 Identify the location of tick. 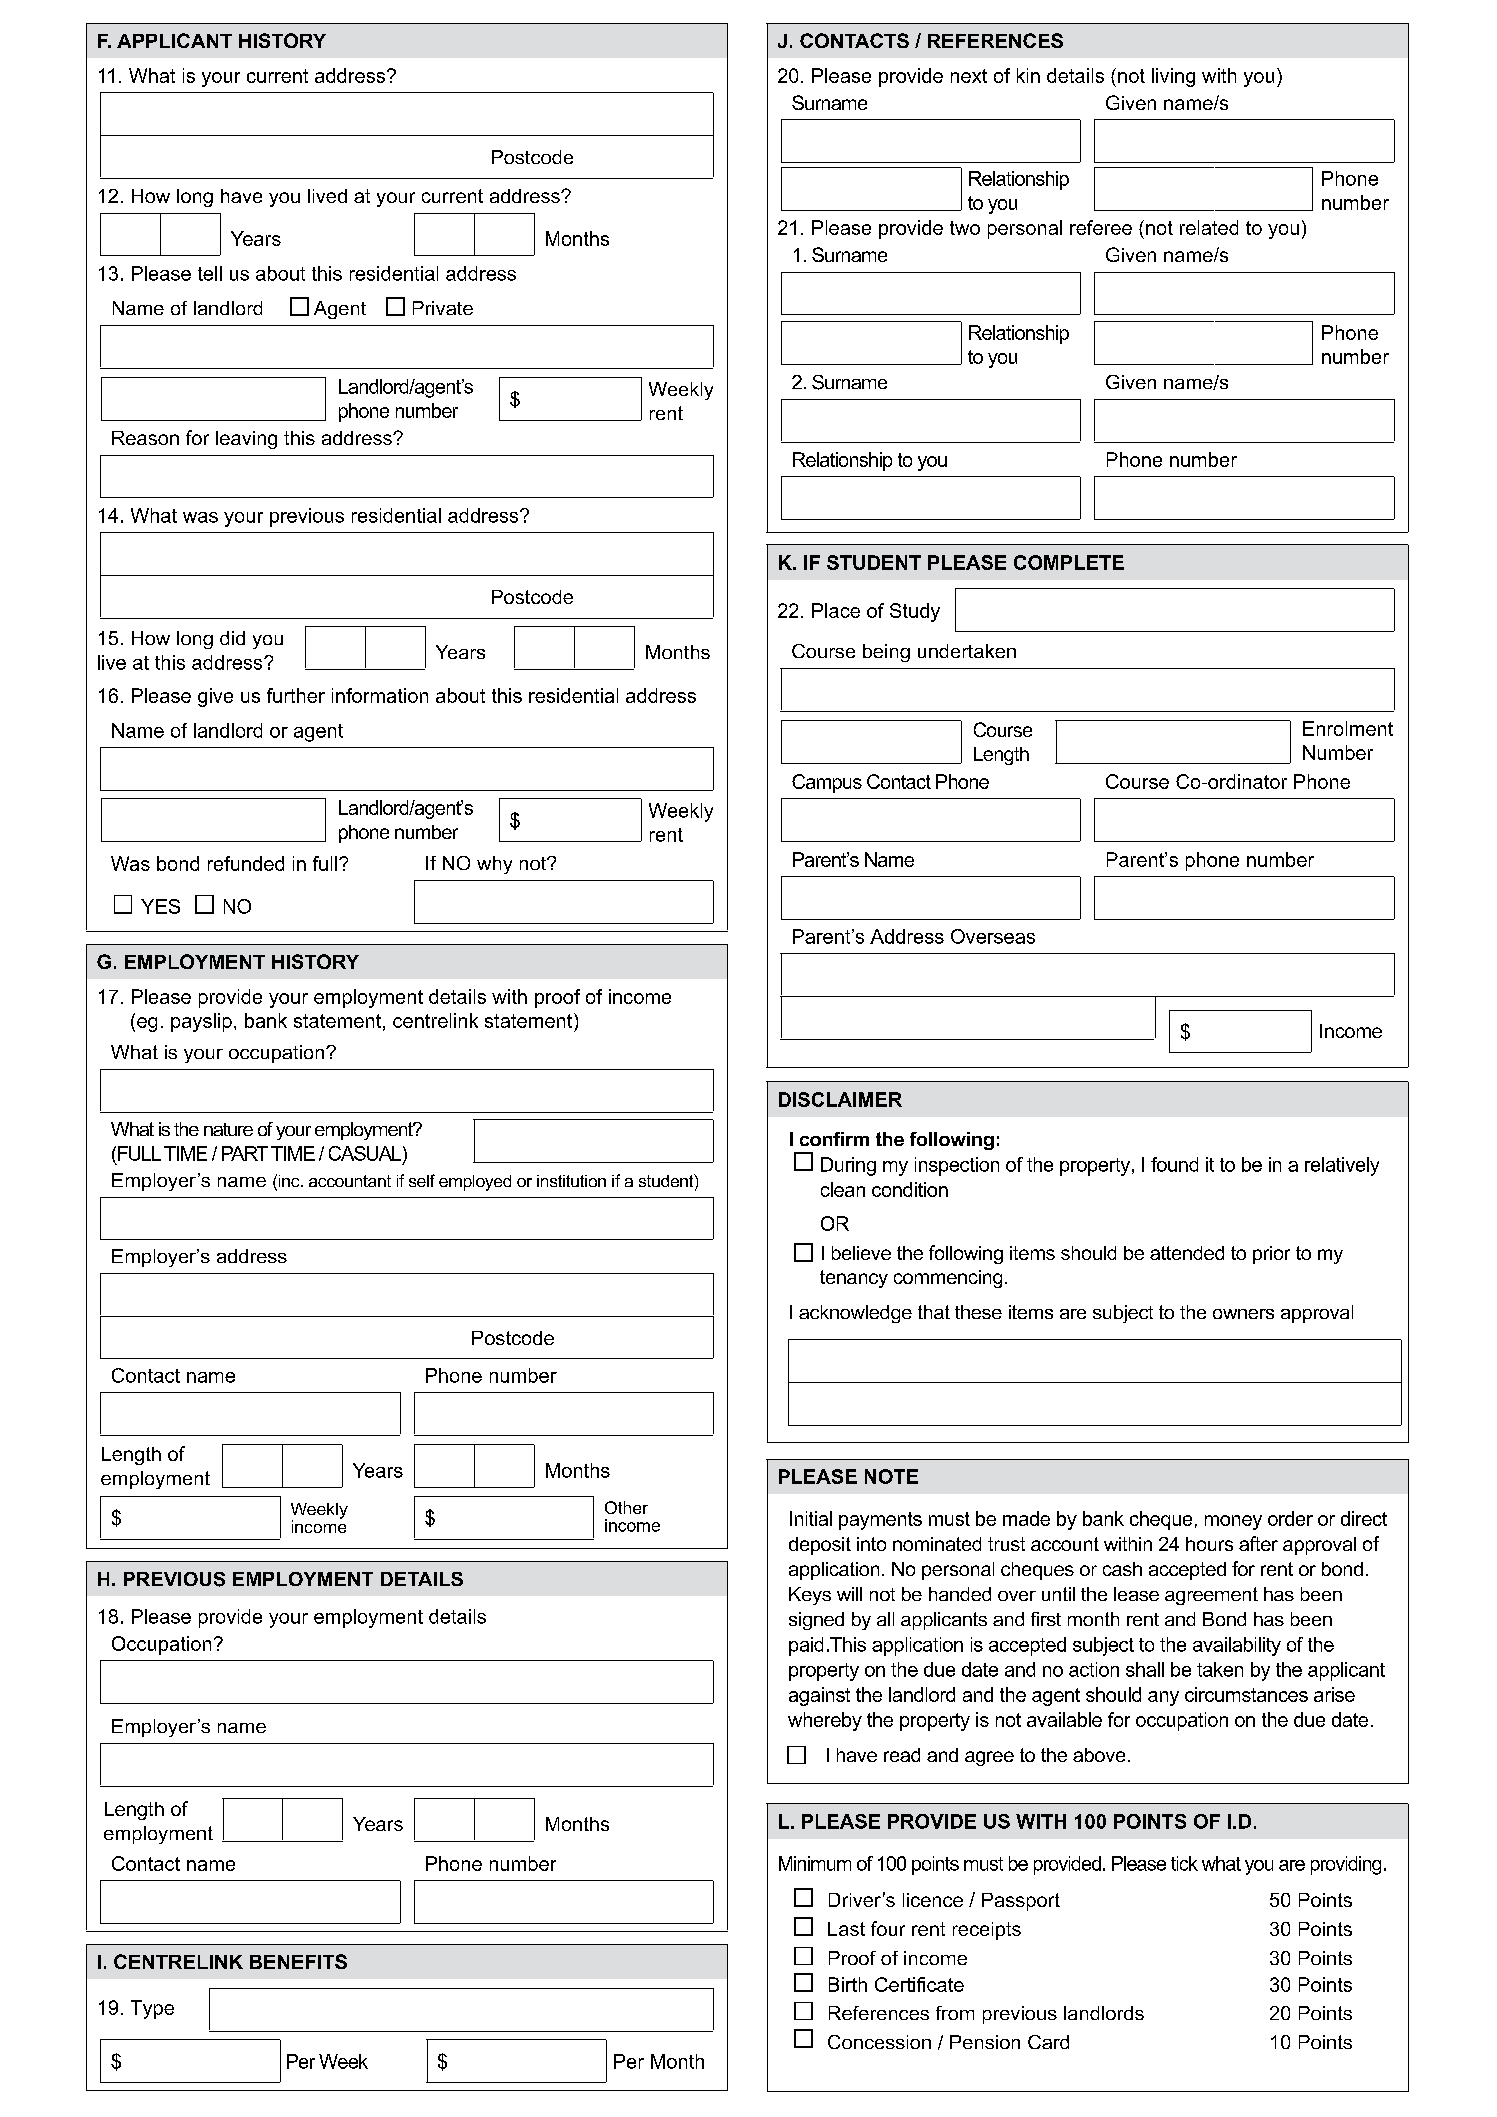
(1184, 1863).
